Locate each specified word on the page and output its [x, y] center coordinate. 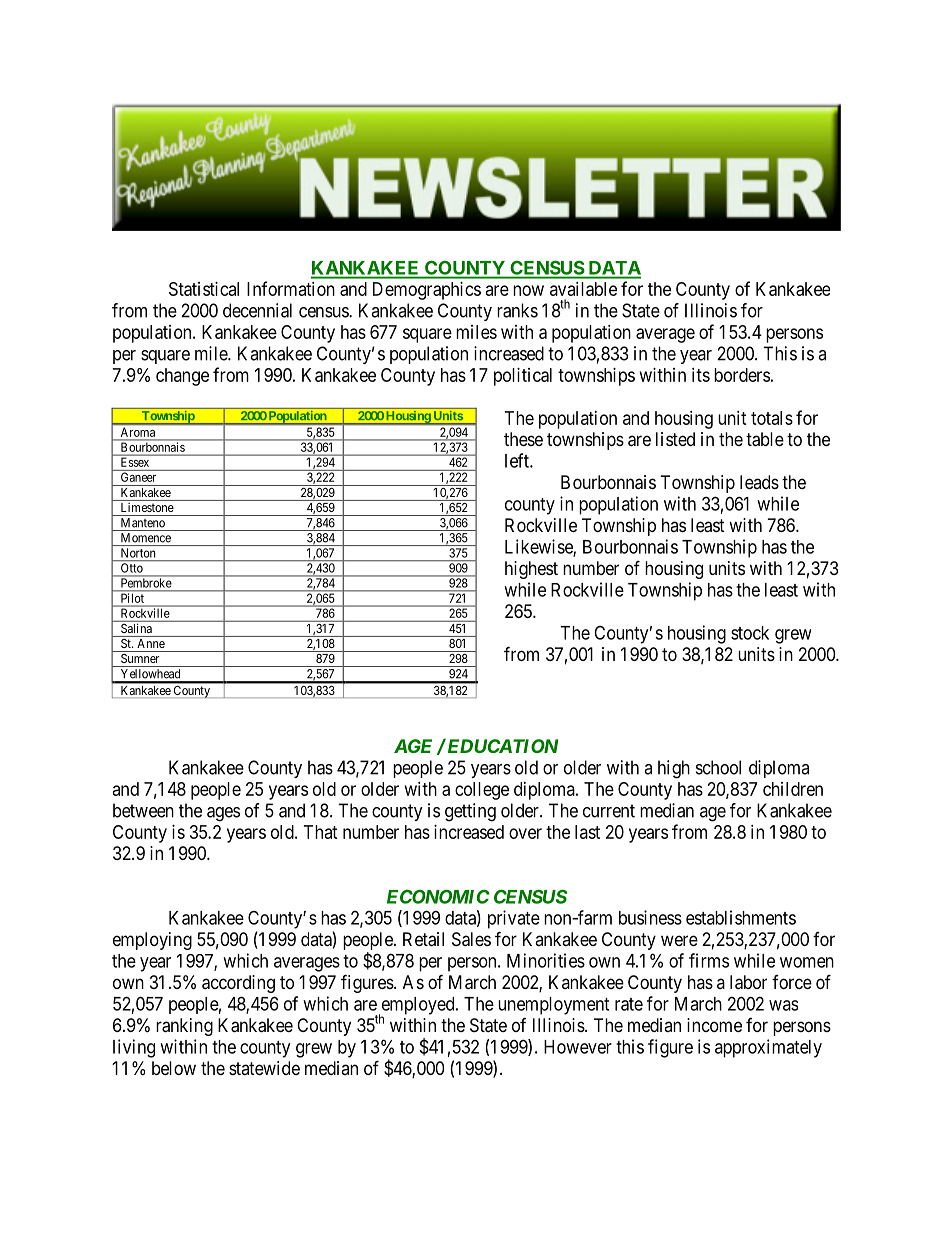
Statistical [204, 289]
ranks [517, 310]
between [143, 810]
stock [750, 633]
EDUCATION [501, 746]
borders [742, 375]
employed [418, 1007]
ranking [184, 1027]
